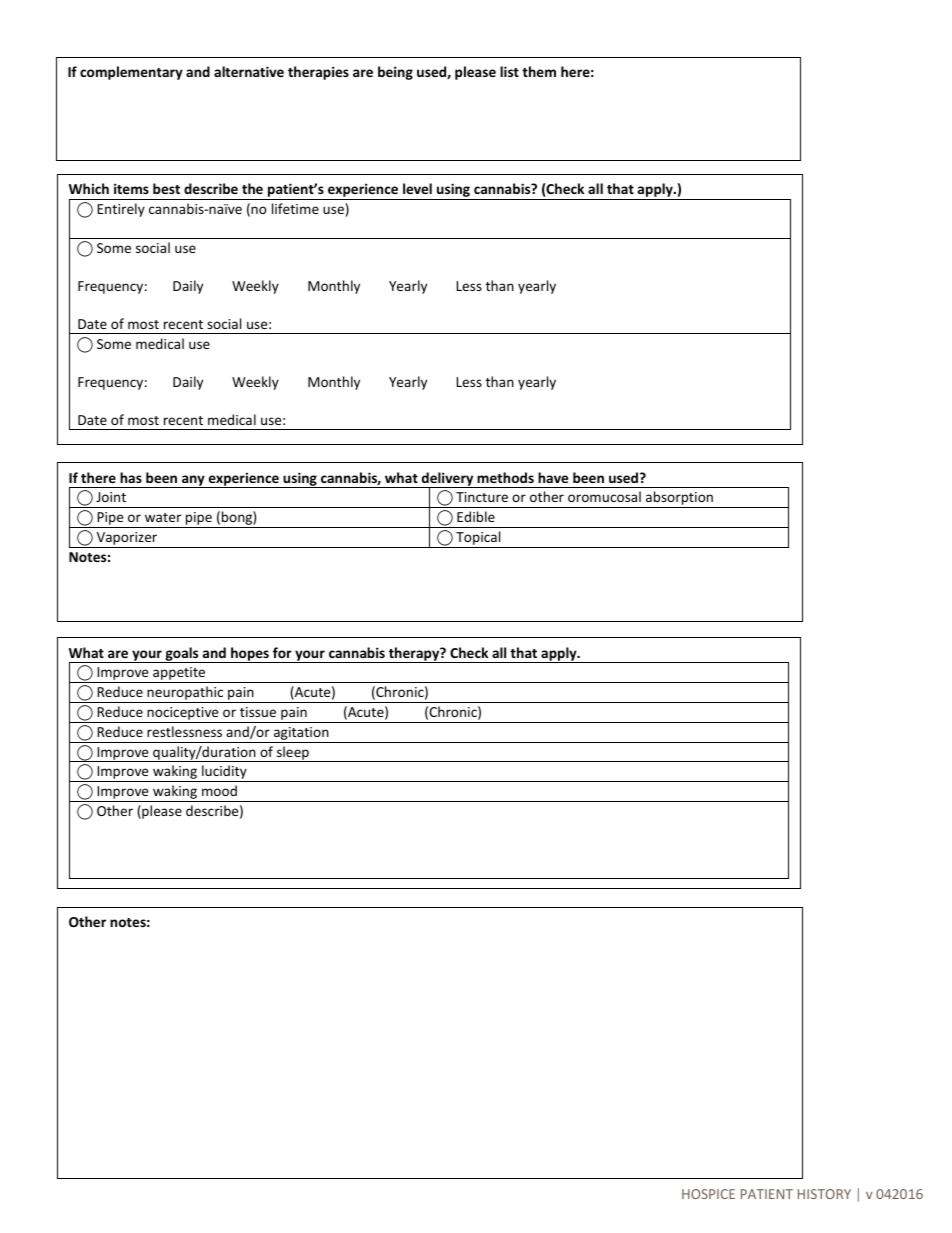 This screenshot has height=1233, width=952. What do you see at coordinates (131, 73) in the screenshot?
I see `complementary` at bounding box center [131, 73].
